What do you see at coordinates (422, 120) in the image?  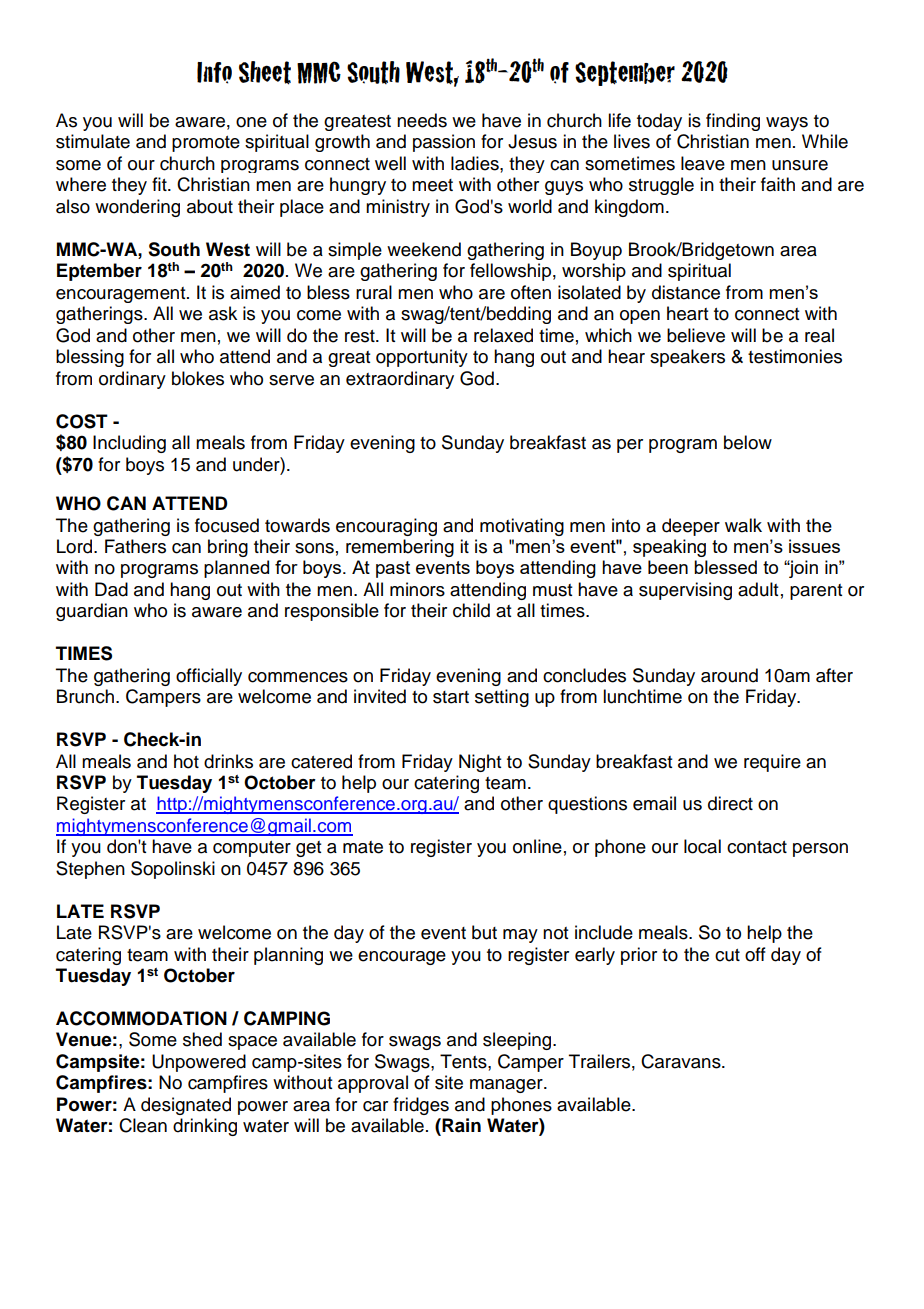 I see `needs` at bounding box center [422, 120].
